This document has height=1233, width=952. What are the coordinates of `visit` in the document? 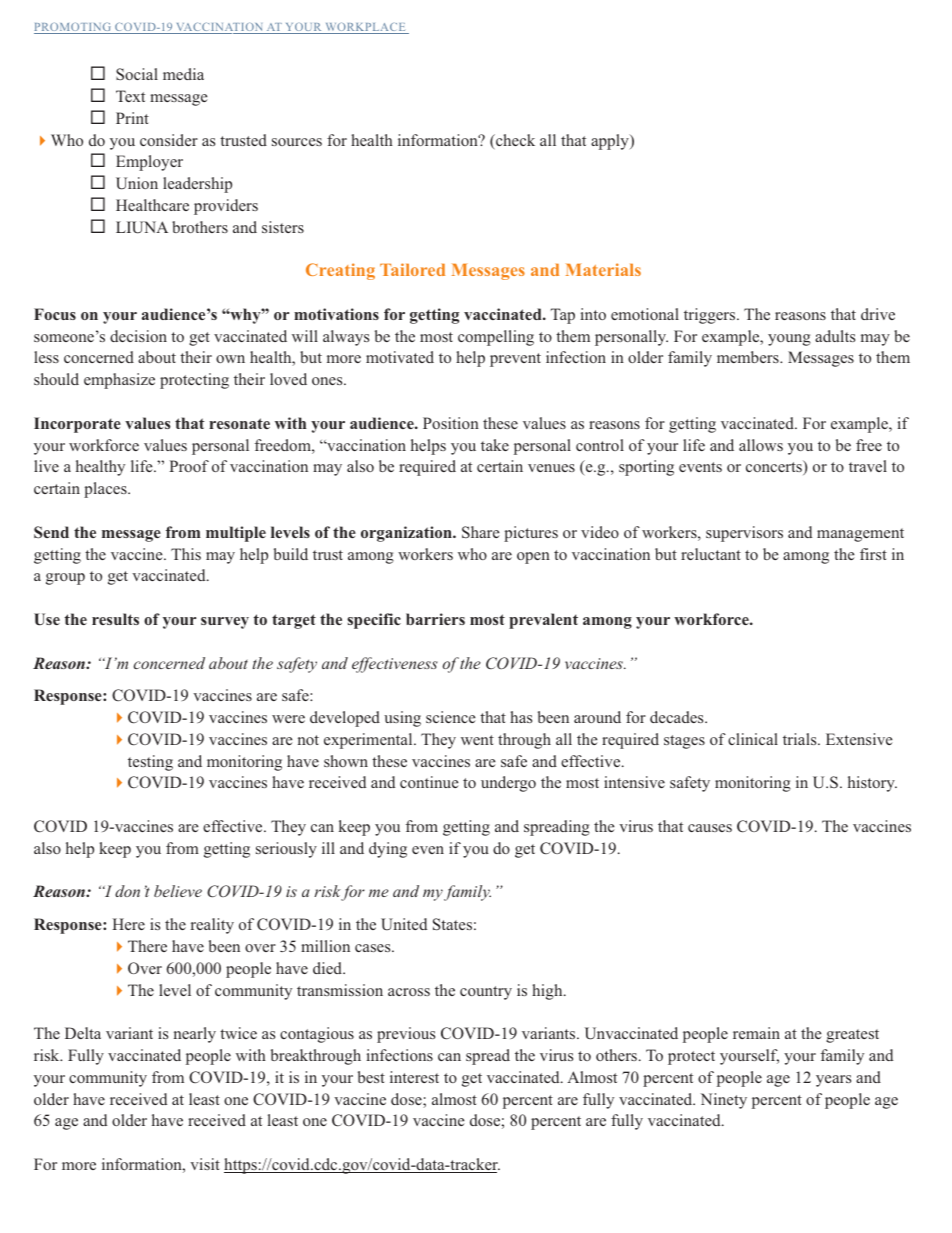 It's located at (205, 1164).
